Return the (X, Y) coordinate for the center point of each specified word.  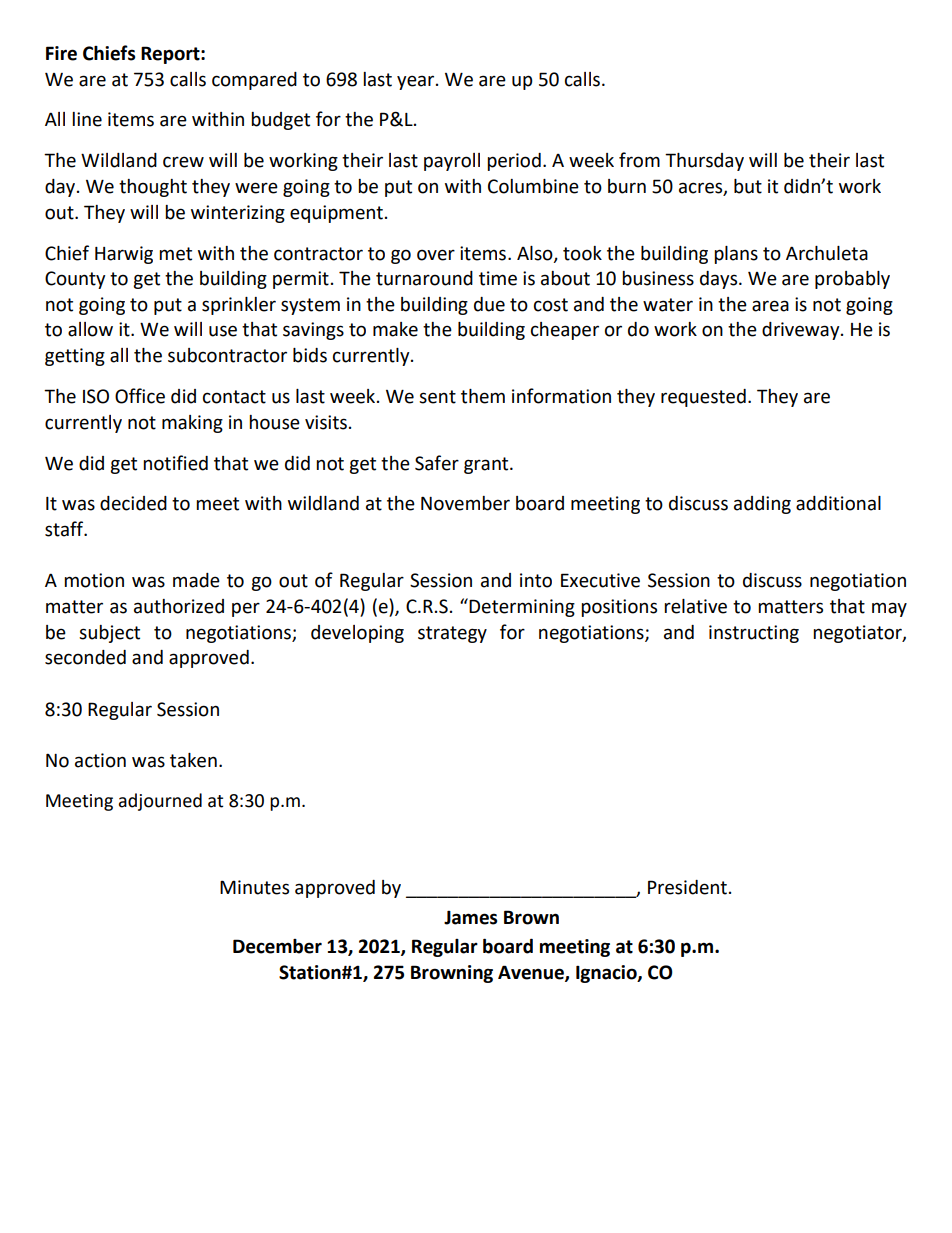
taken (193, 760)
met (175, 254)
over (436, 255)
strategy (452, 634)
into (536, 580)
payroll (452, 162)
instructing (754, 634)
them (483, 396)
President (687, 887)
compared (254, 81)
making (192, 424)
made (196, 580)
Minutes (254, 887)
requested (703, 398)
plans (736, 255)
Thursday (704, 162)
